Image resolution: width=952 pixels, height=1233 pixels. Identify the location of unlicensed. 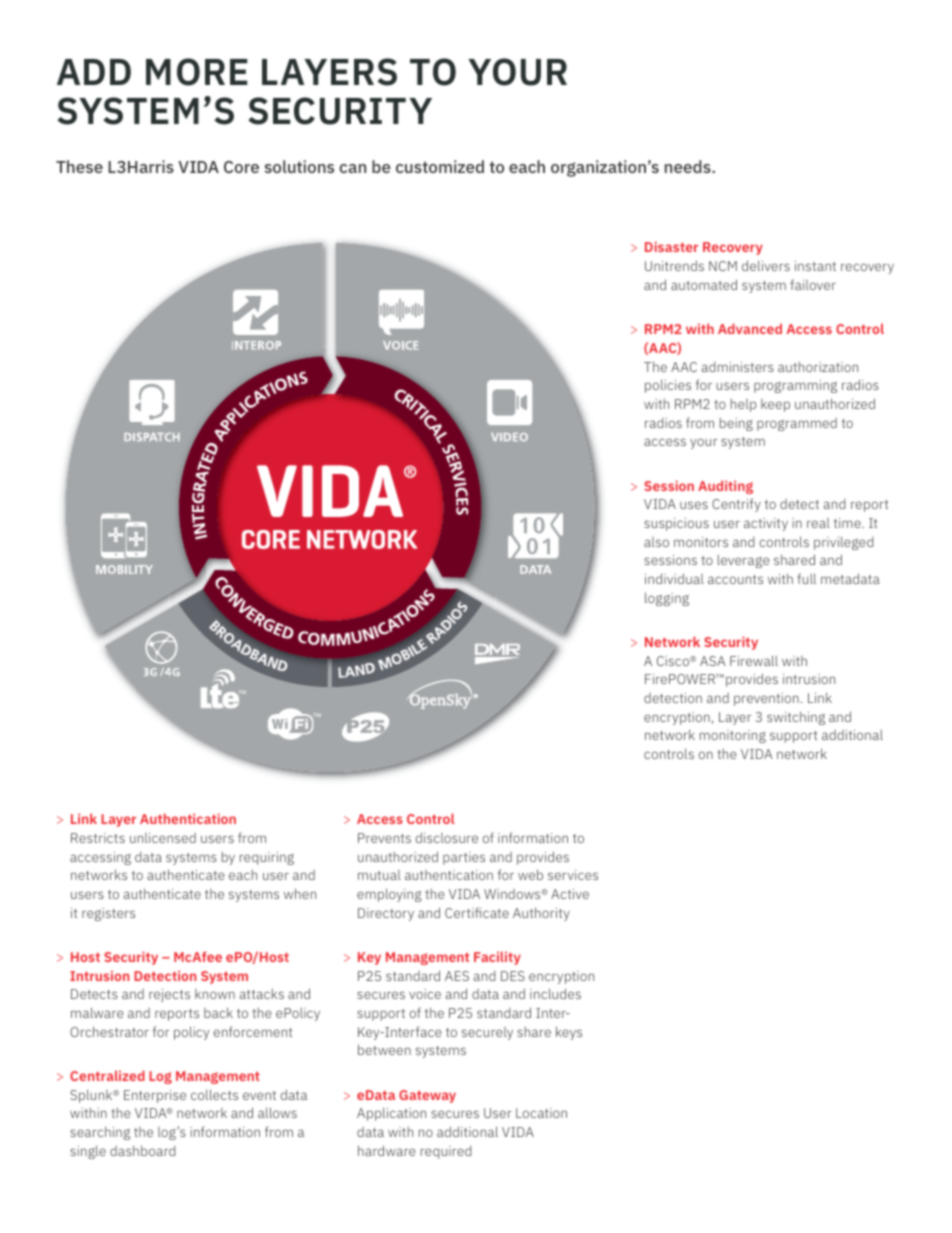
(163, 838).
